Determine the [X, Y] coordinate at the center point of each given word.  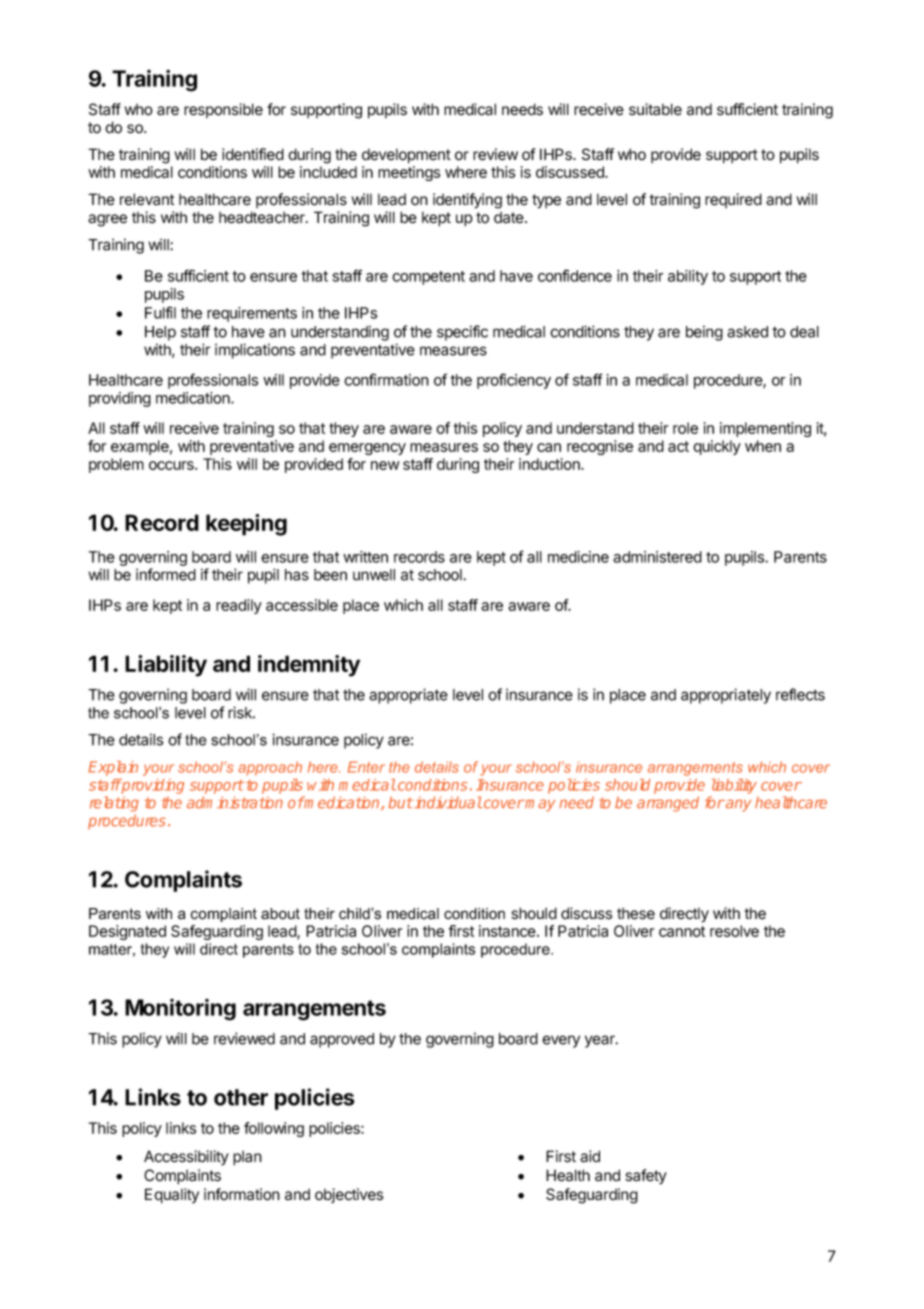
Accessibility [186, 1158]
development [406, 156]
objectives [349, 1195]
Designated [127, 932]
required [733, 200]
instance [508, 931]
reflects [800, 694]
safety [646, 1177]
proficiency [514, 381]
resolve [734, 931]
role [685, 428]
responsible [223, 110]
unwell [374, 575]
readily [239, 606]
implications [255, 351]
